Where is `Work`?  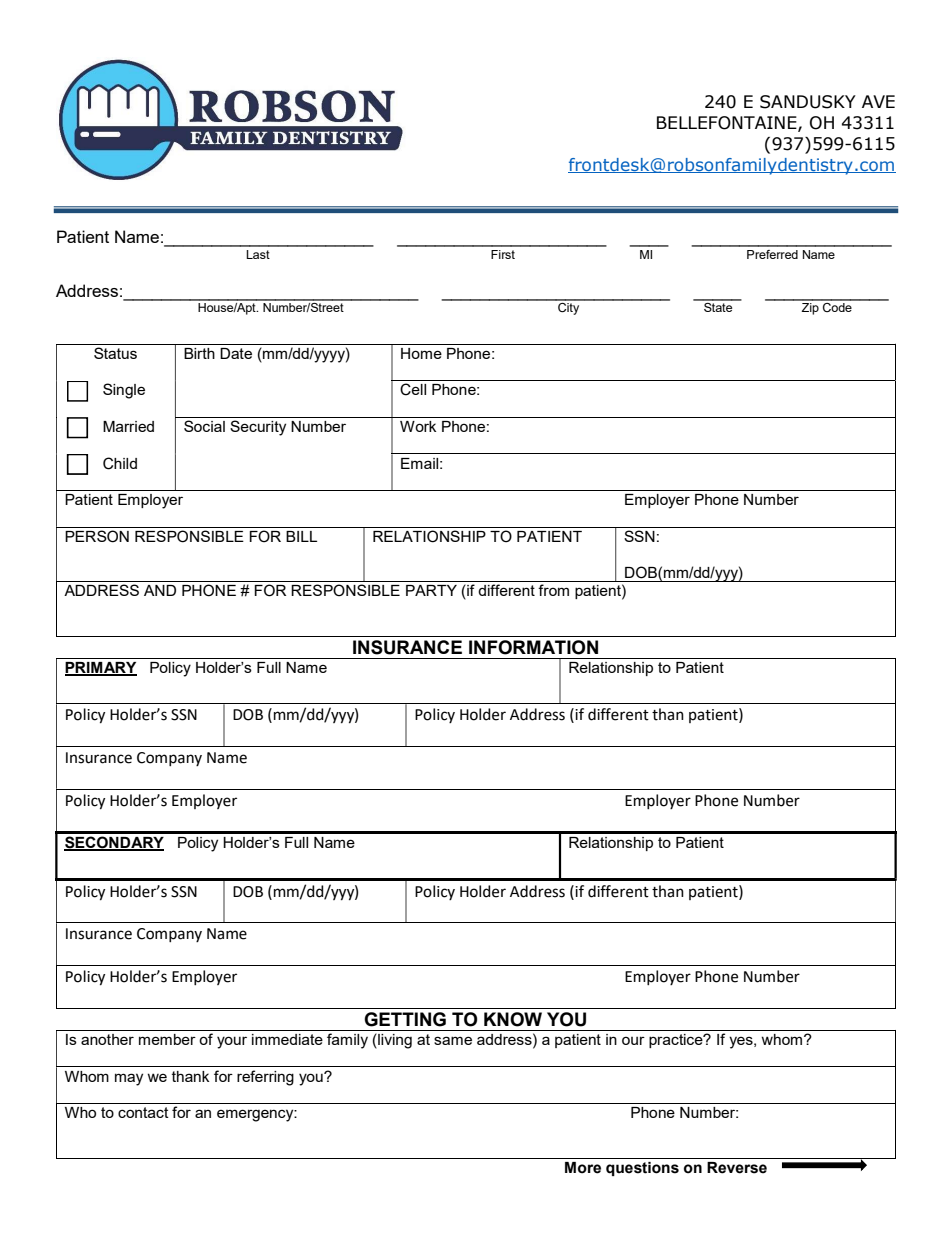 Work is located at coordinates (418, 426).
